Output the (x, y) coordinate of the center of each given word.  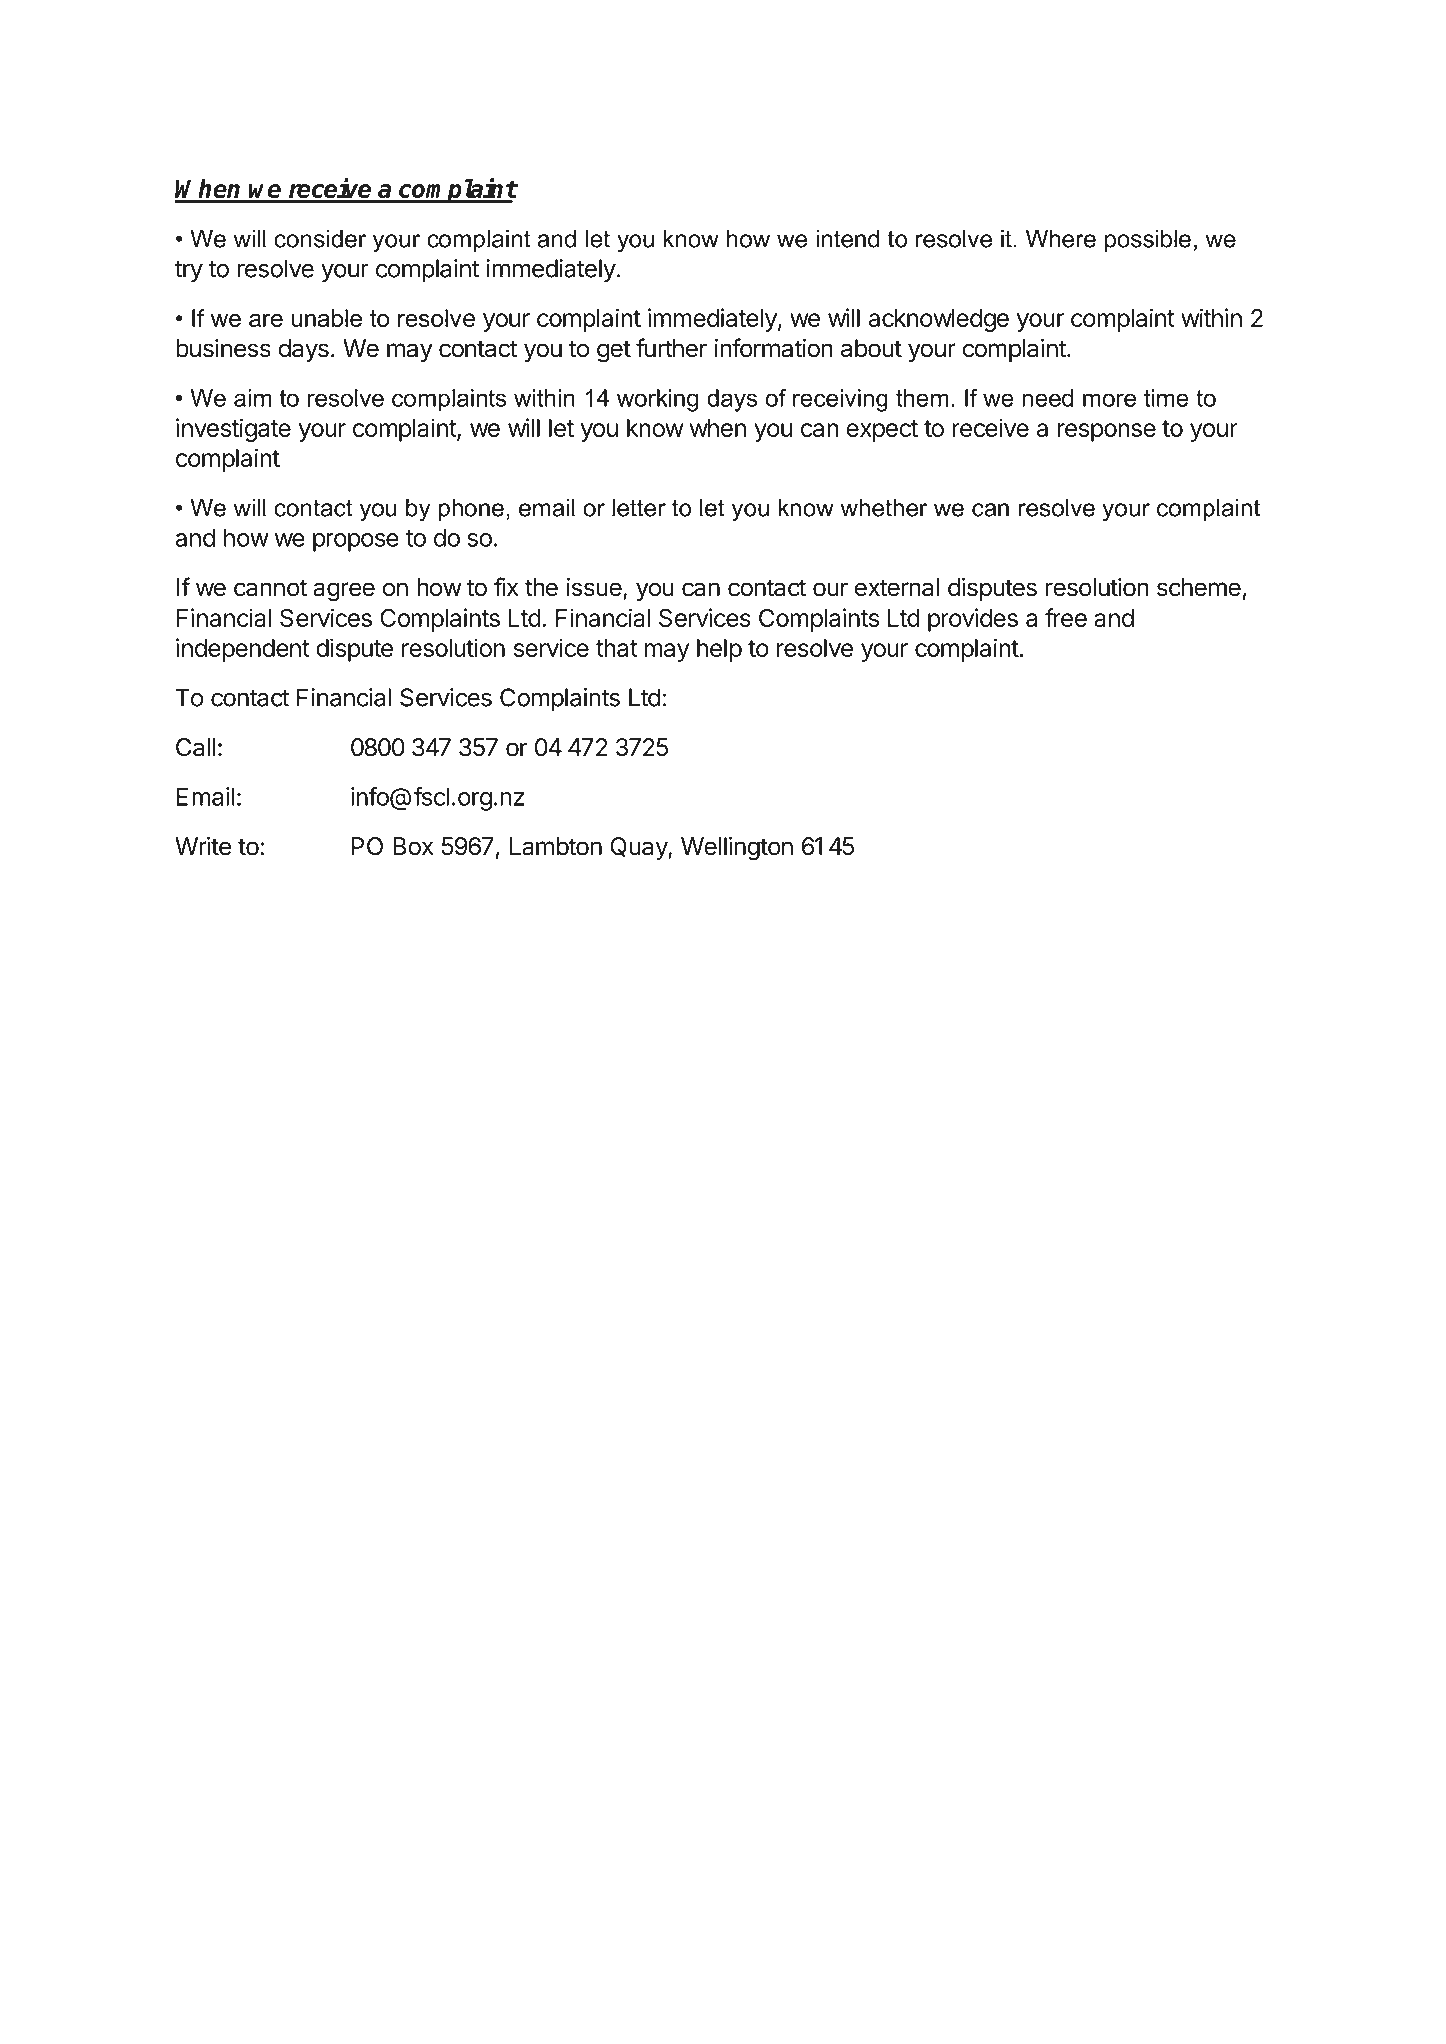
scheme (1199, 587)
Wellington (737, 848)
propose (356, 542)
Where (1061, 239)
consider (320, 239)
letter (639, 508)
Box (413, 846)
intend (847, 239)
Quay (639, 848)
